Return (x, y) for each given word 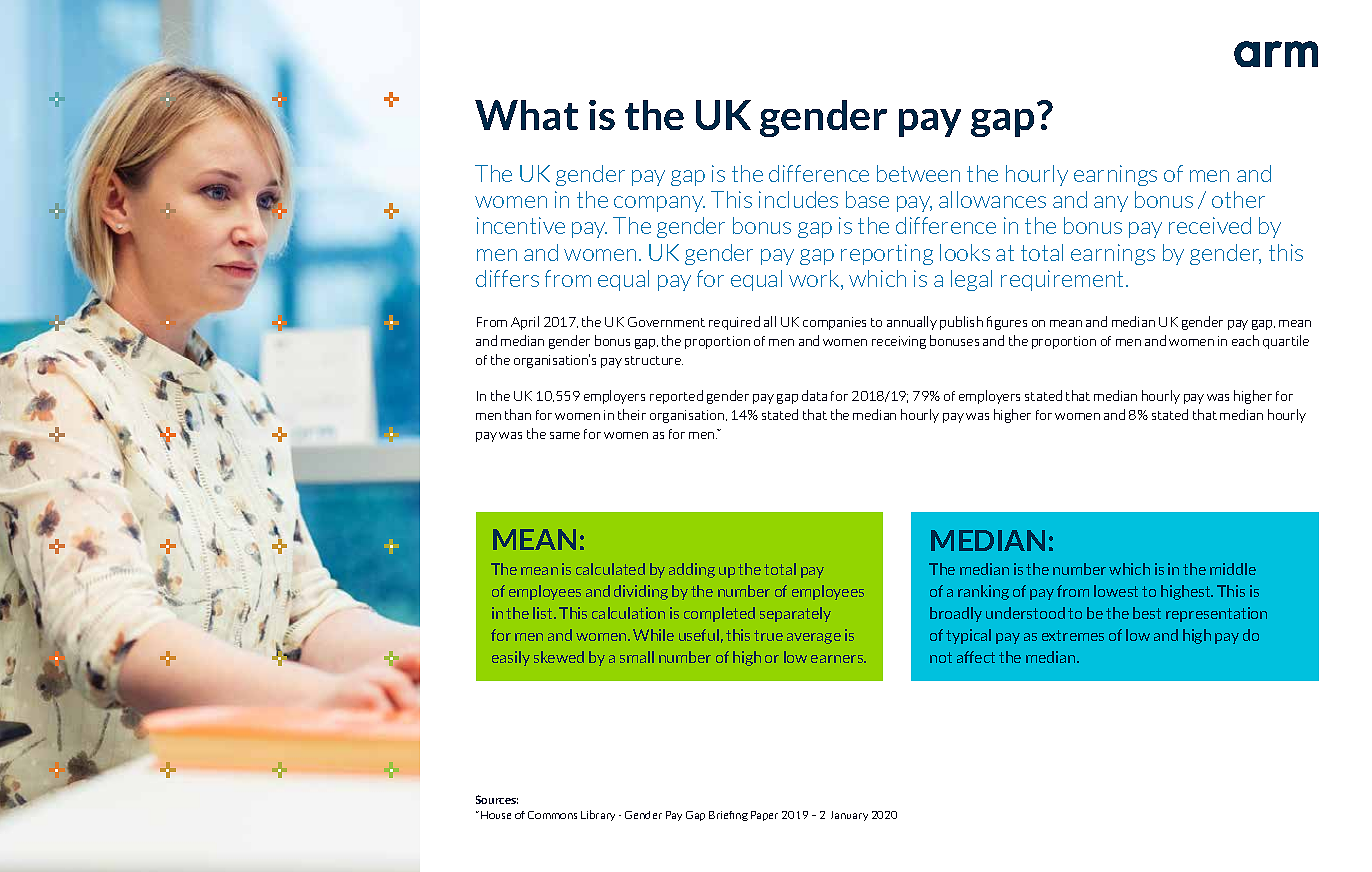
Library (598, 815)
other (1238, 199)
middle (1233, 569)
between (918, 173)
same (565, 435)
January (849, 816)
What (526, 115)
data (814, 395)
